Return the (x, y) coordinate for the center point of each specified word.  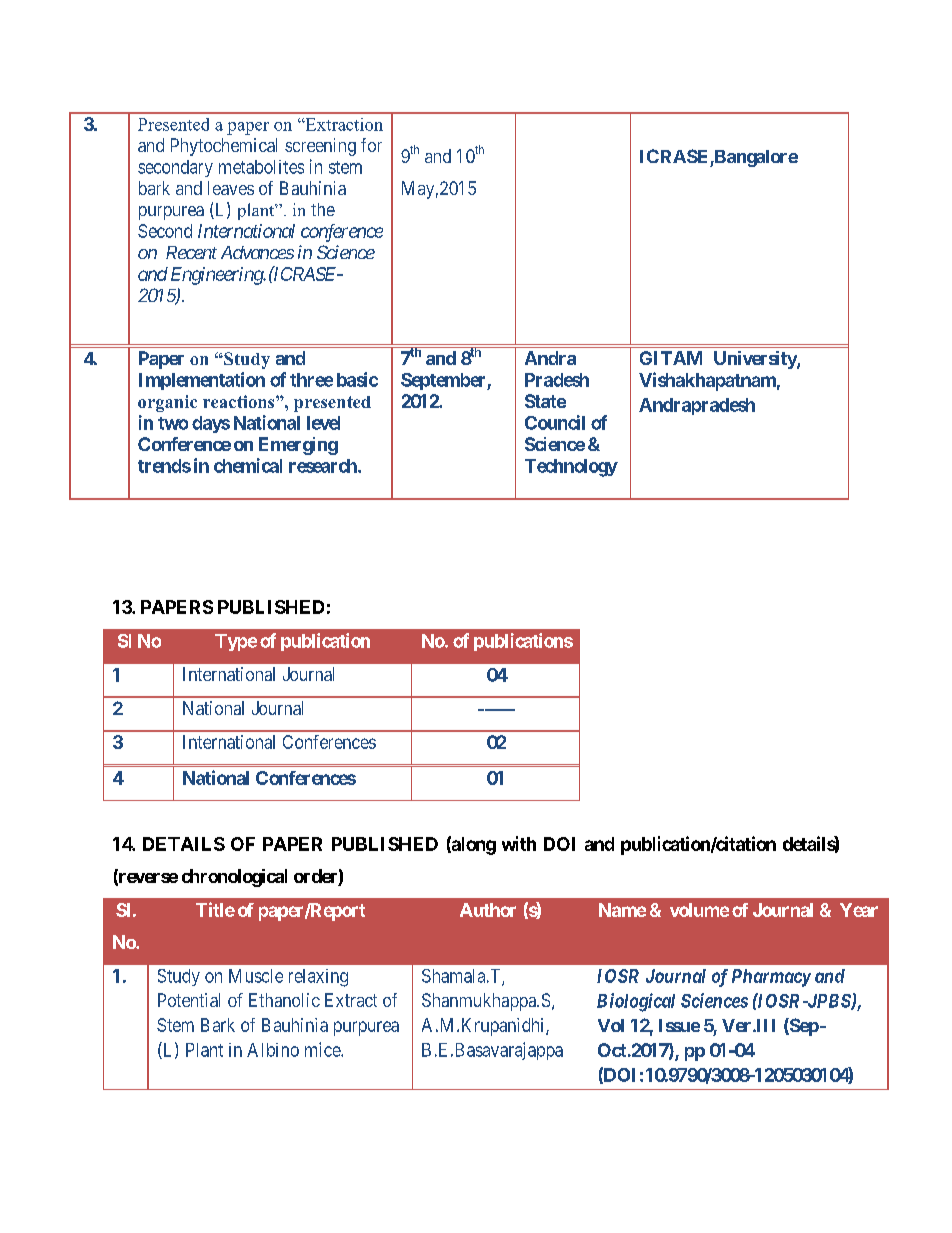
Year (859, 910)
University (756, 360)
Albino (273, 1050)
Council (555, 422)
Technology (571, 468)
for (371, 145)
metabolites (261, 167)
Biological (636, 1002)
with (519, 843)
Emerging (298, 446)
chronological (234, 878)
